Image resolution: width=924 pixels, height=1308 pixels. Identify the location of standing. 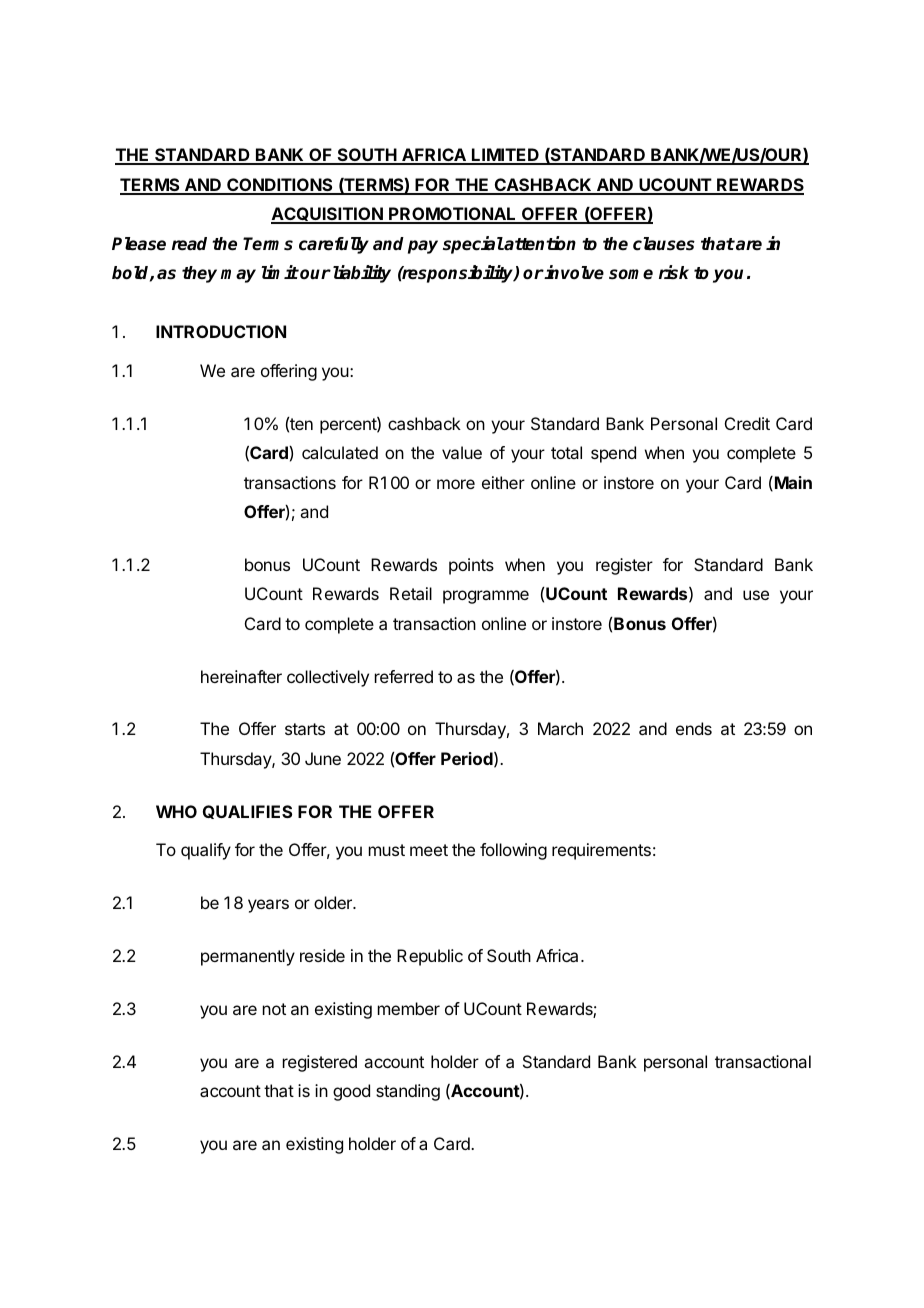
(408, 1092).
